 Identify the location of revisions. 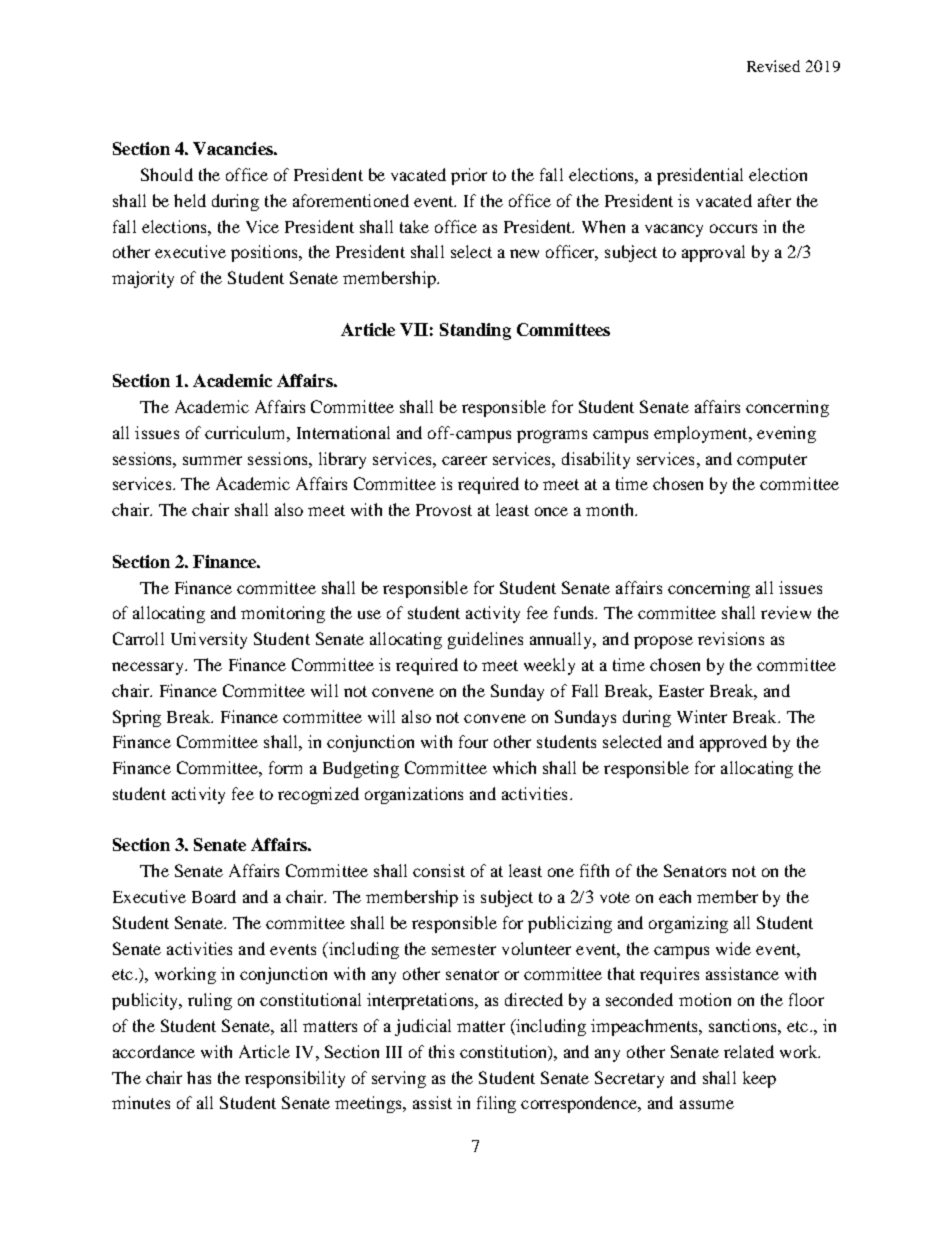
(731, 638).
